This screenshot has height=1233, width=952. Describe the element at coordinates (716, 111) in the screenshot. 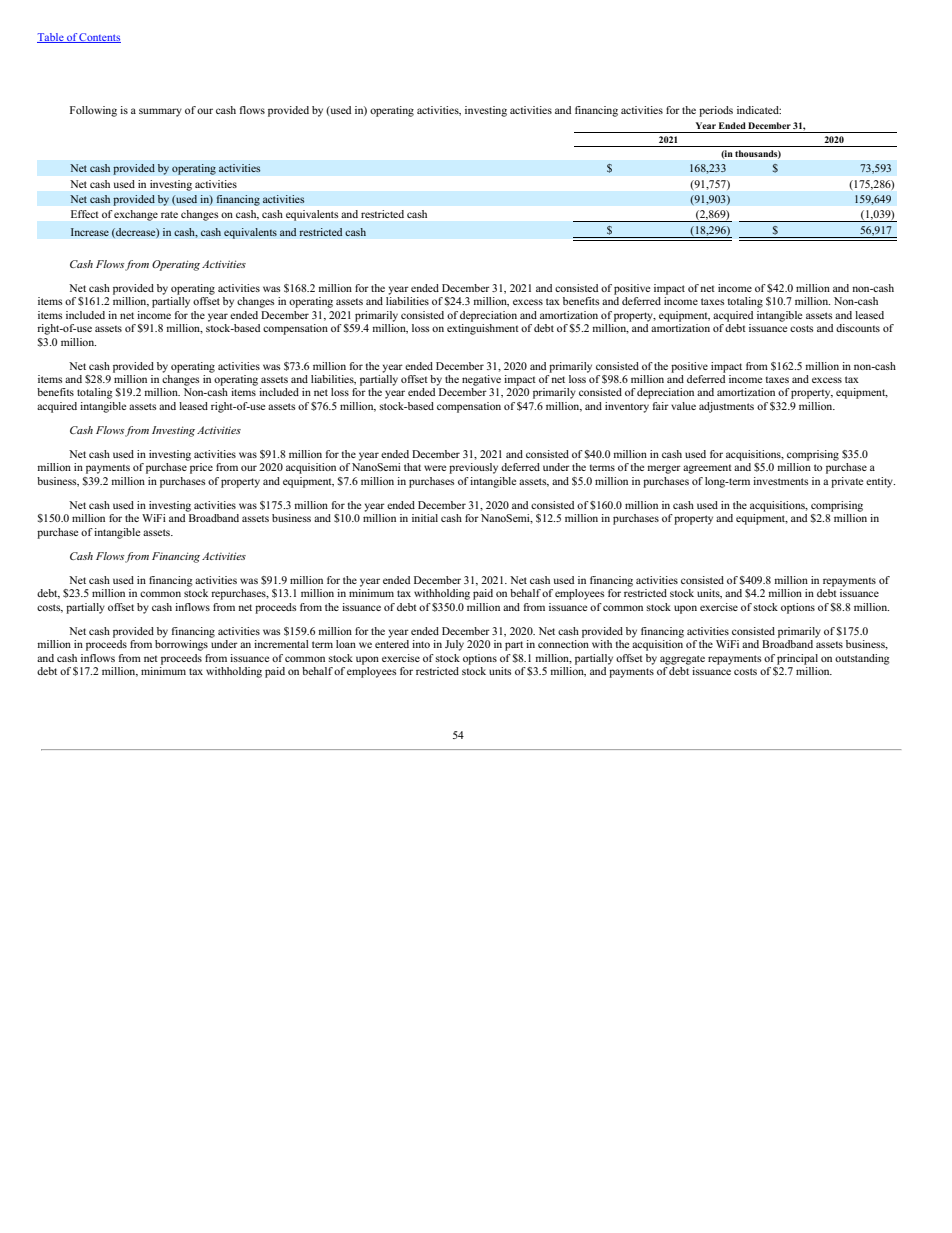

I see `periods` at that location.
